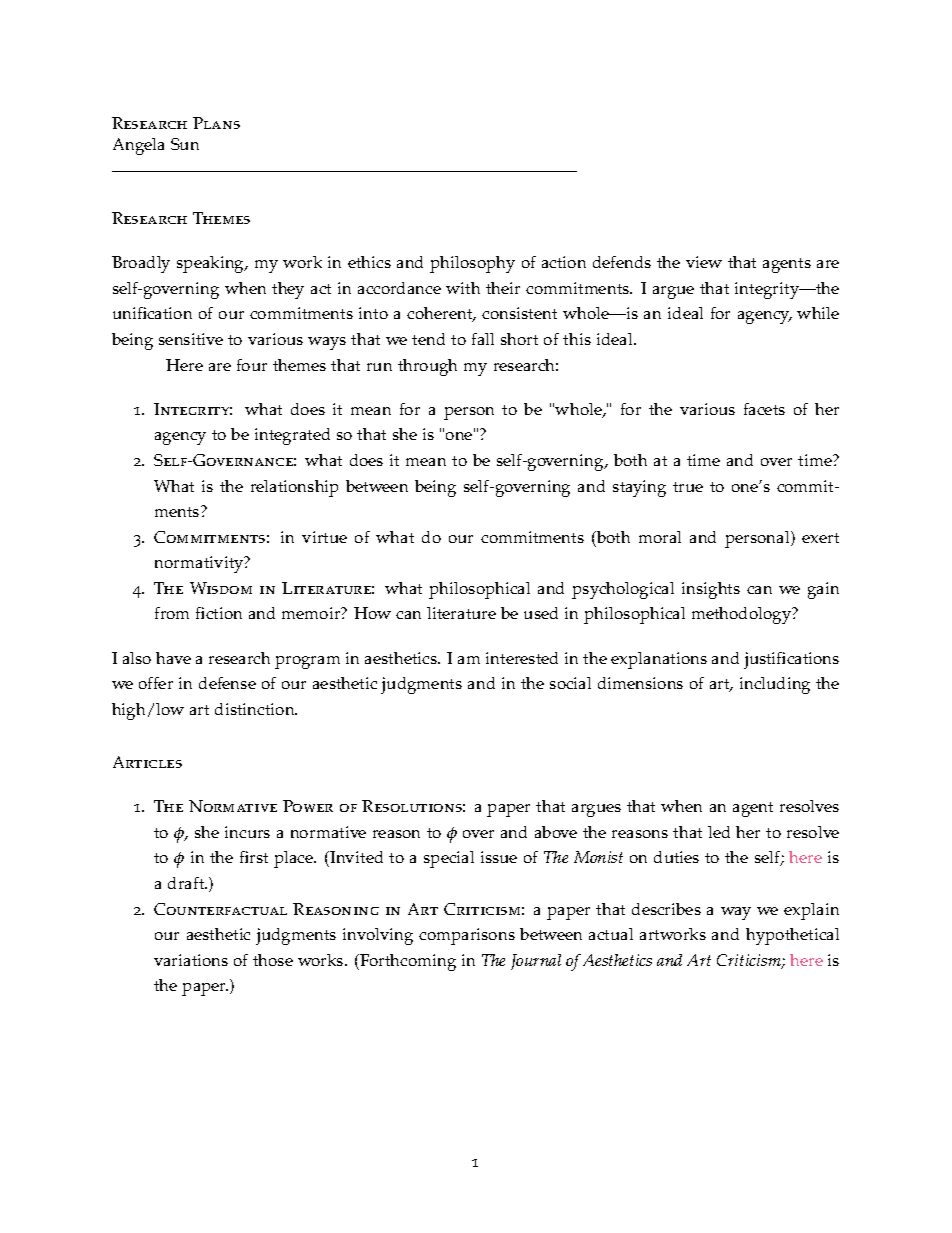 The height and width of the image is (1233, 952). I want to click on hypothetical, so click(792, 936).
